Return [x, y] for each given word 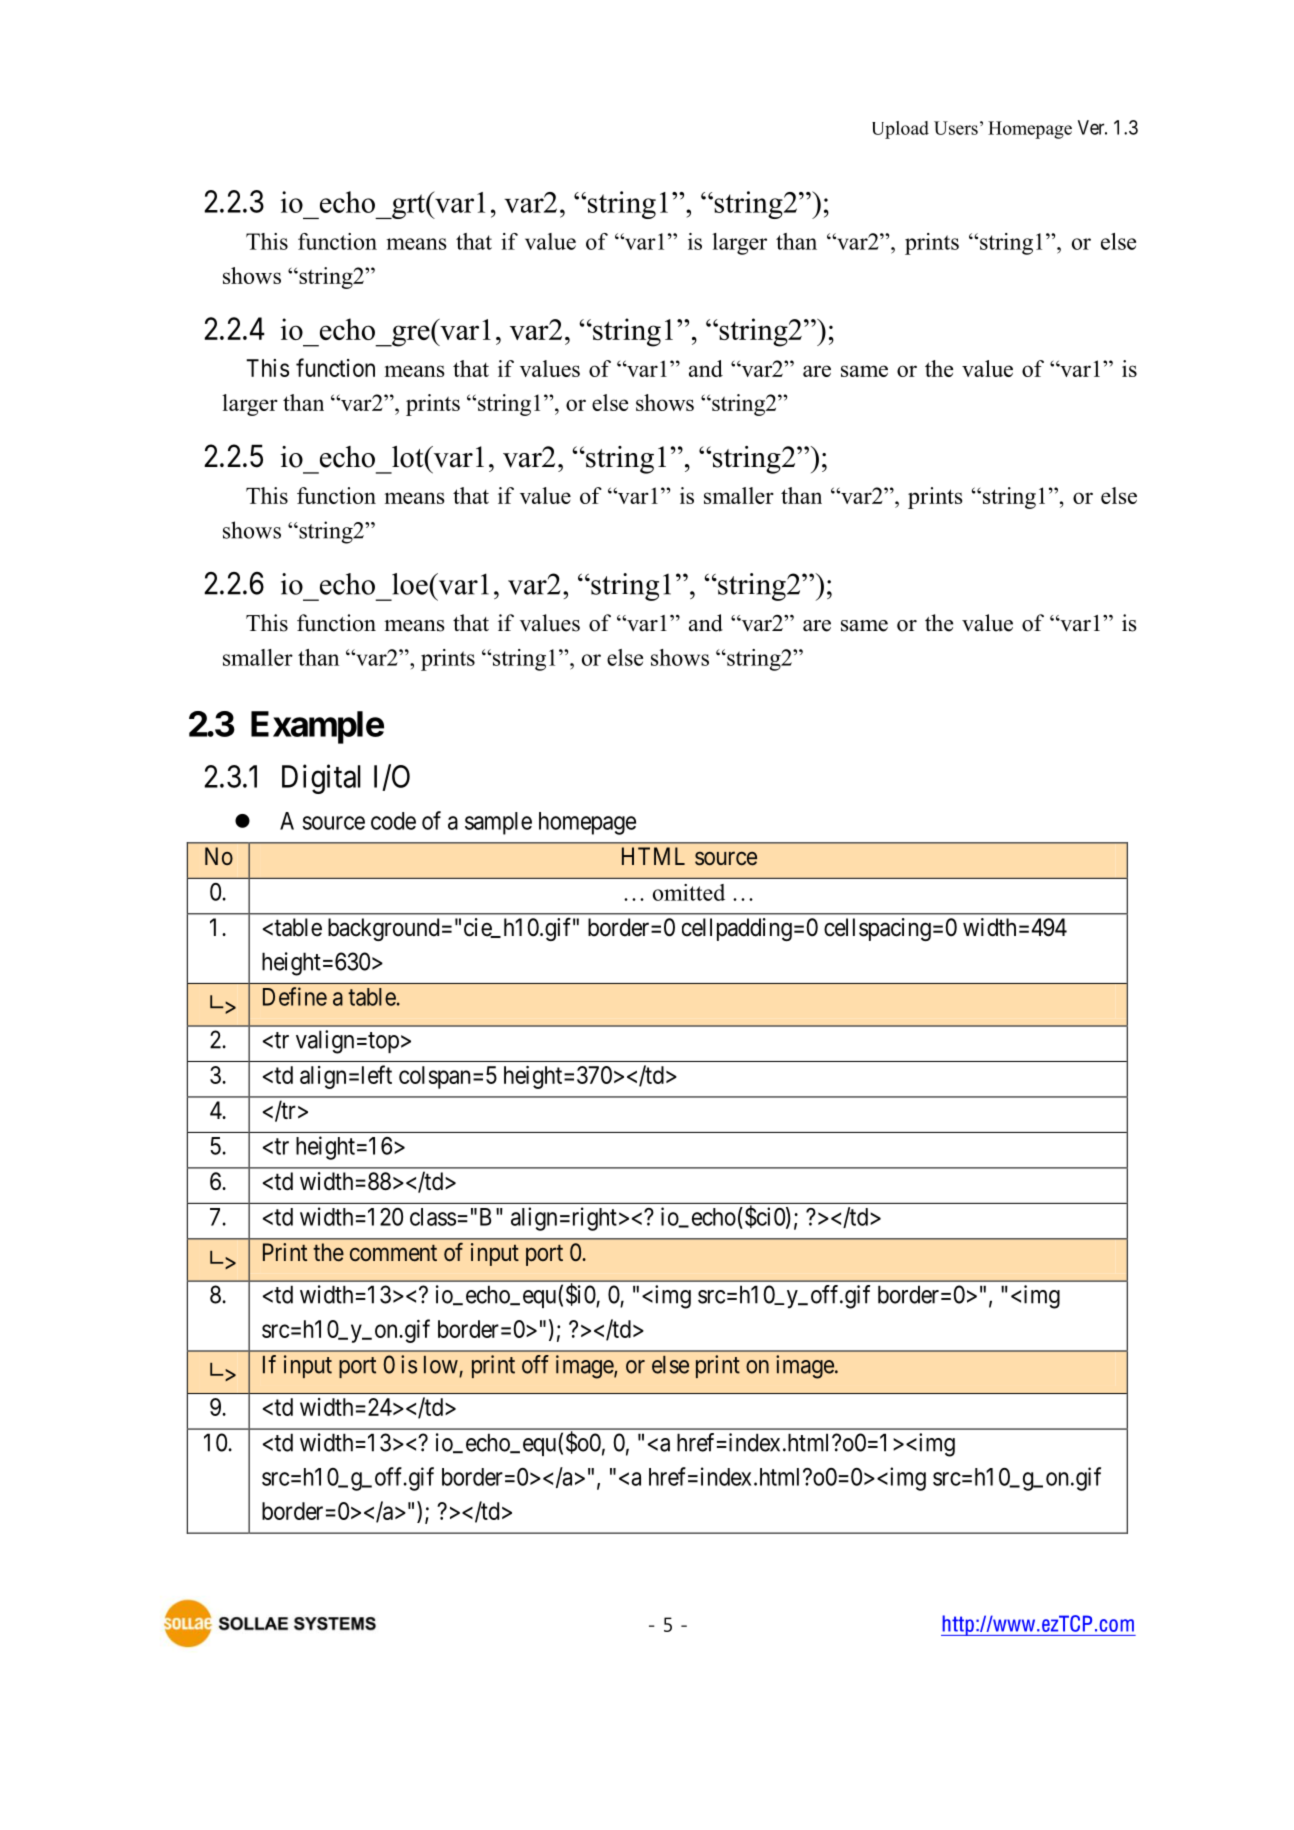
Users [956, 128]
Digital [321, 779]
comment [393, 1253]
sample [498, 823]
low [441, 1365]
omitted [689, 892]
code [393, 821]
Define [295, 996]
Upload [900, 130]
